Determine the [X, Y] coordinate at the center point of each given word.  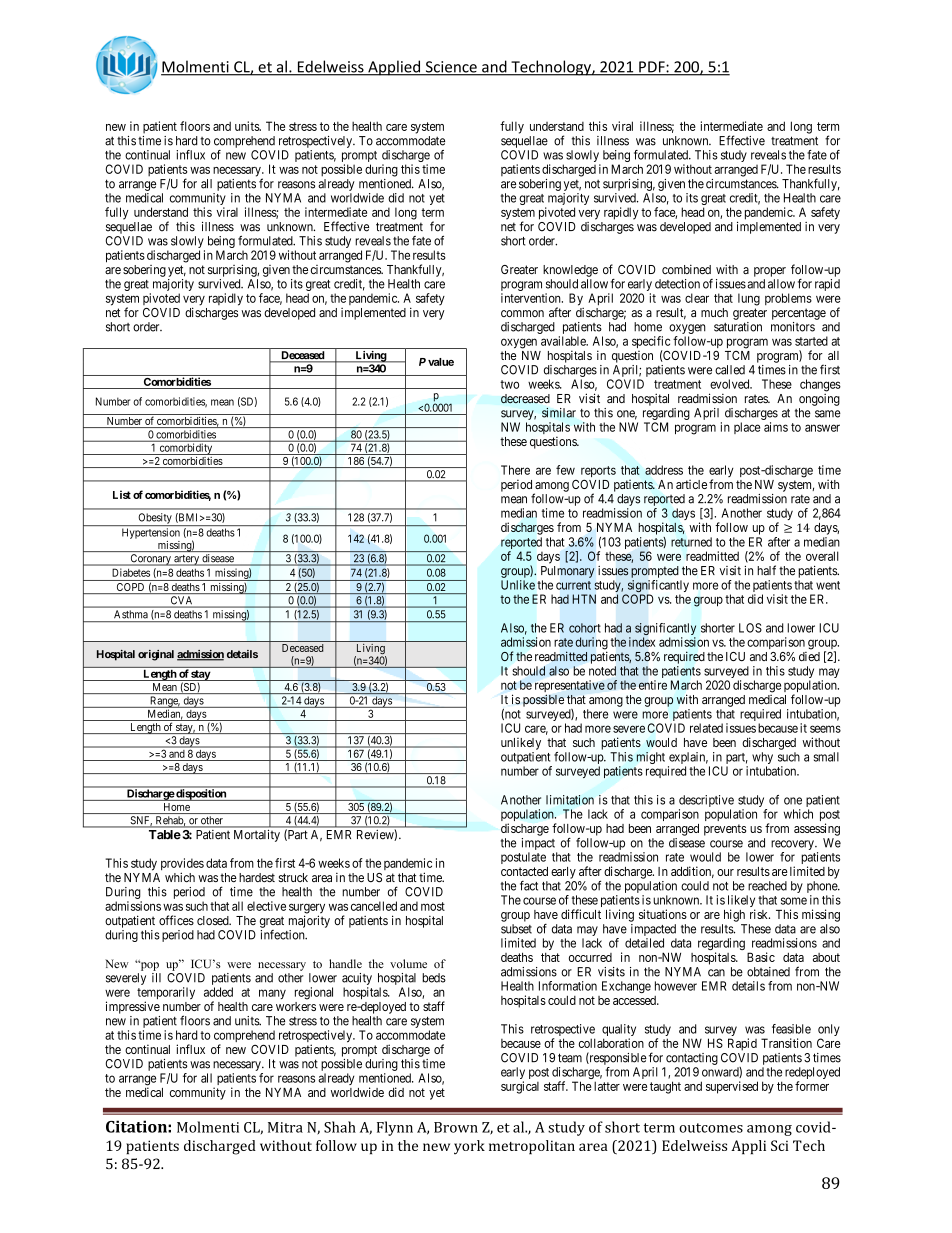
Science [451, 68]
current [573, 585]
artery [186, 560]
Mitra [285, 1127]
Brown [456, 1127]
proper [770, 272]
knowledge [570, 271]
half [766, 570]
